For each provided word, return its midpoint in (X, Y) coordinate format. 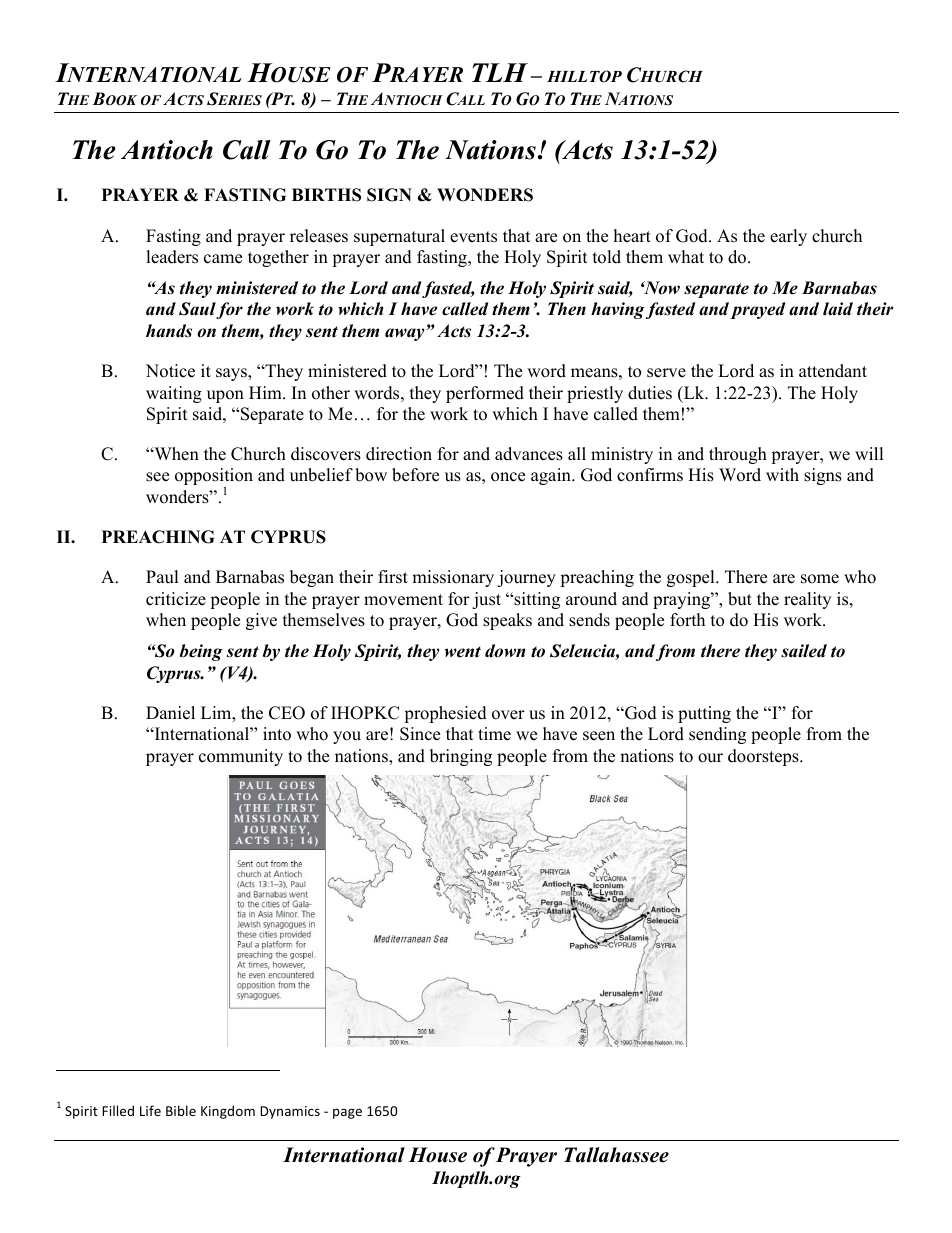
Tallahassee (616, 1155)
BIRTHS (326, 195)
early (788, 237)
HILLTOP (584, 76)
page (347, 1113)
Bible (181, 1110)
